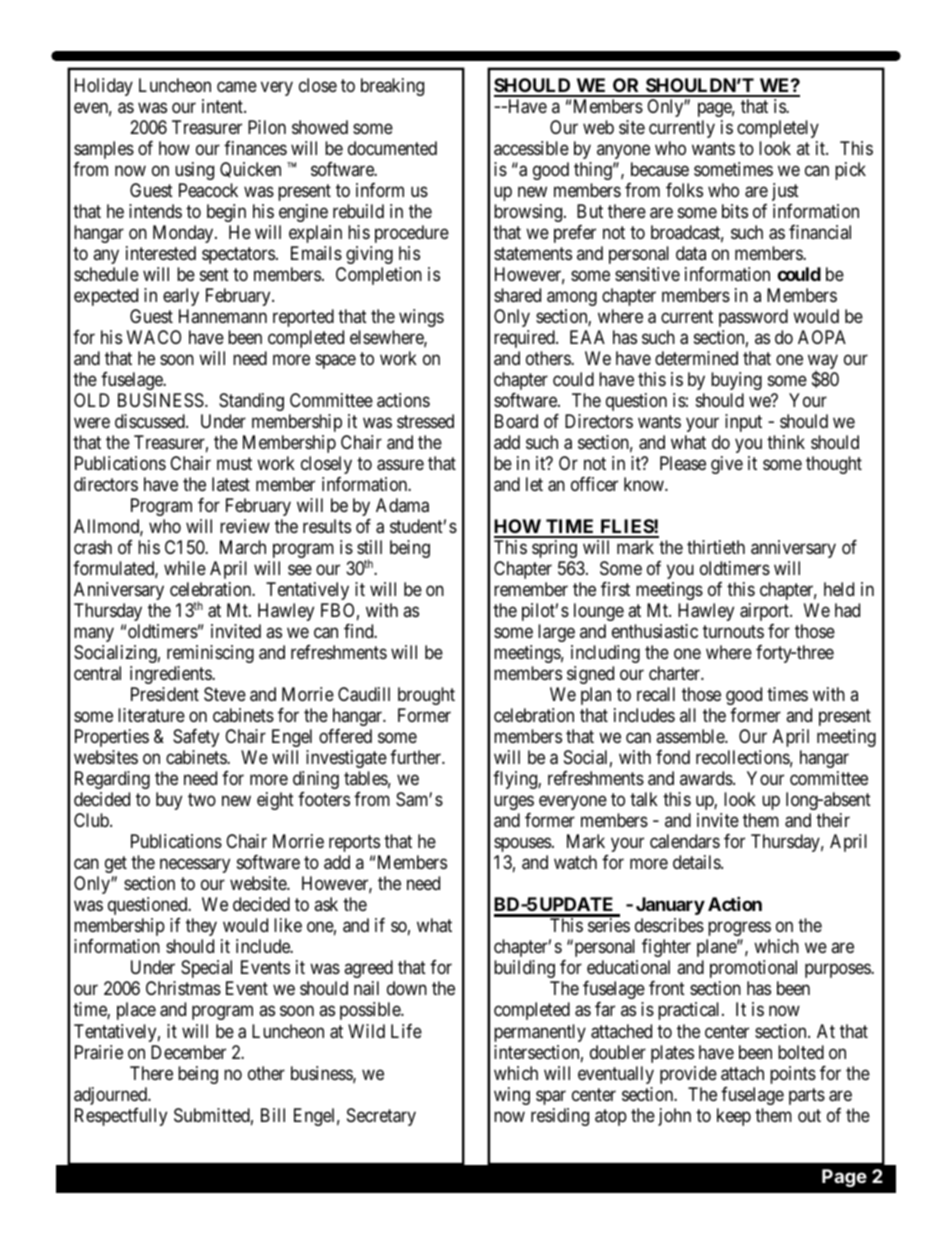  What do you see at coordinates (778, 129) in the page?
I see `completely` at bounding box center [778, 129].
